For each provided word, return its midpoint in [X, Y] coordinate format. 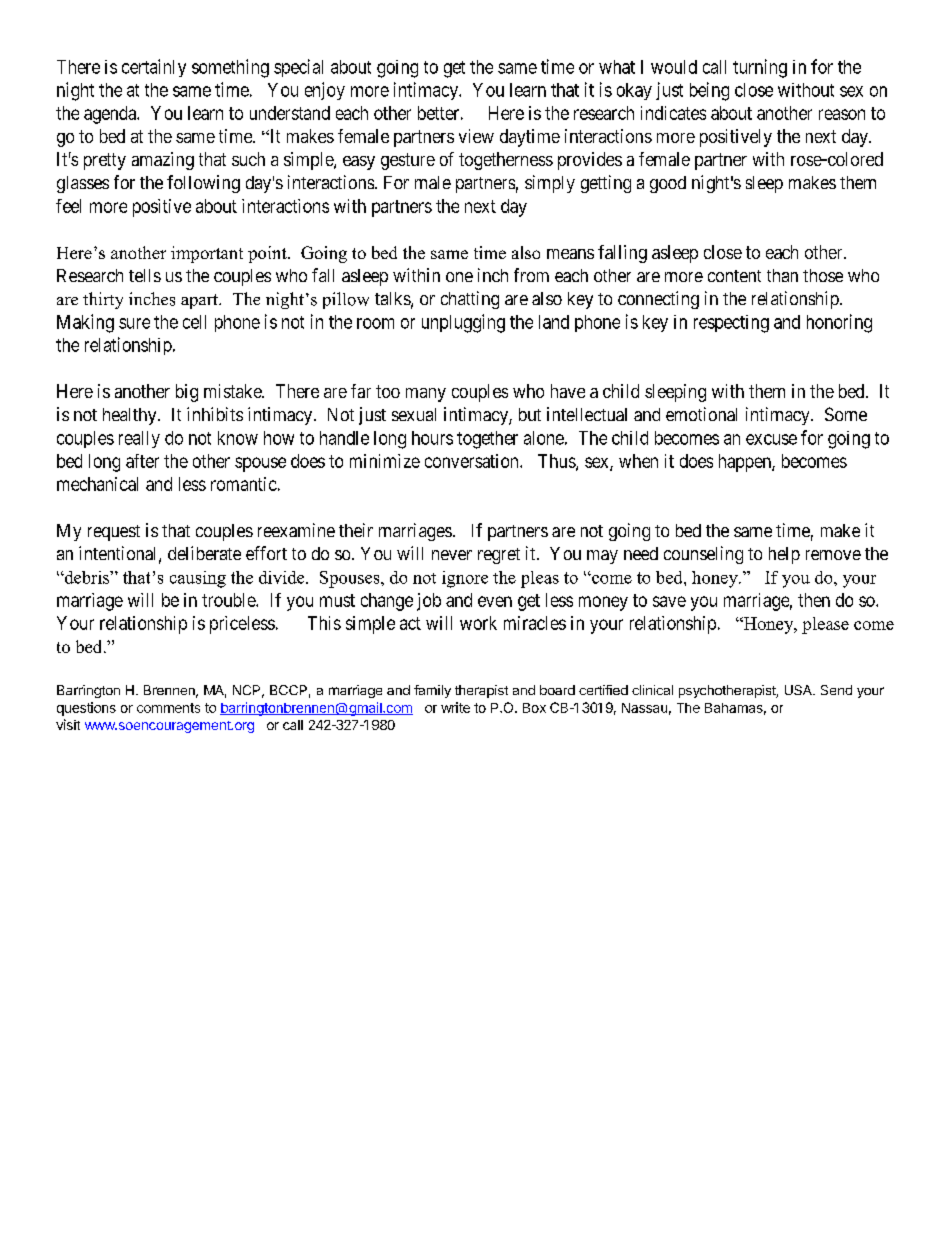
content [734, 276]
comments [168, 708]
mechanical [97, 484]
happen [746, 463]
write [455, 707]
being [709, 91]
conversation [473, 461]
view [476, 136]
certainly [154, 68]
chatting [470, 300]
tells [145, 275]
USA [799, 690]
